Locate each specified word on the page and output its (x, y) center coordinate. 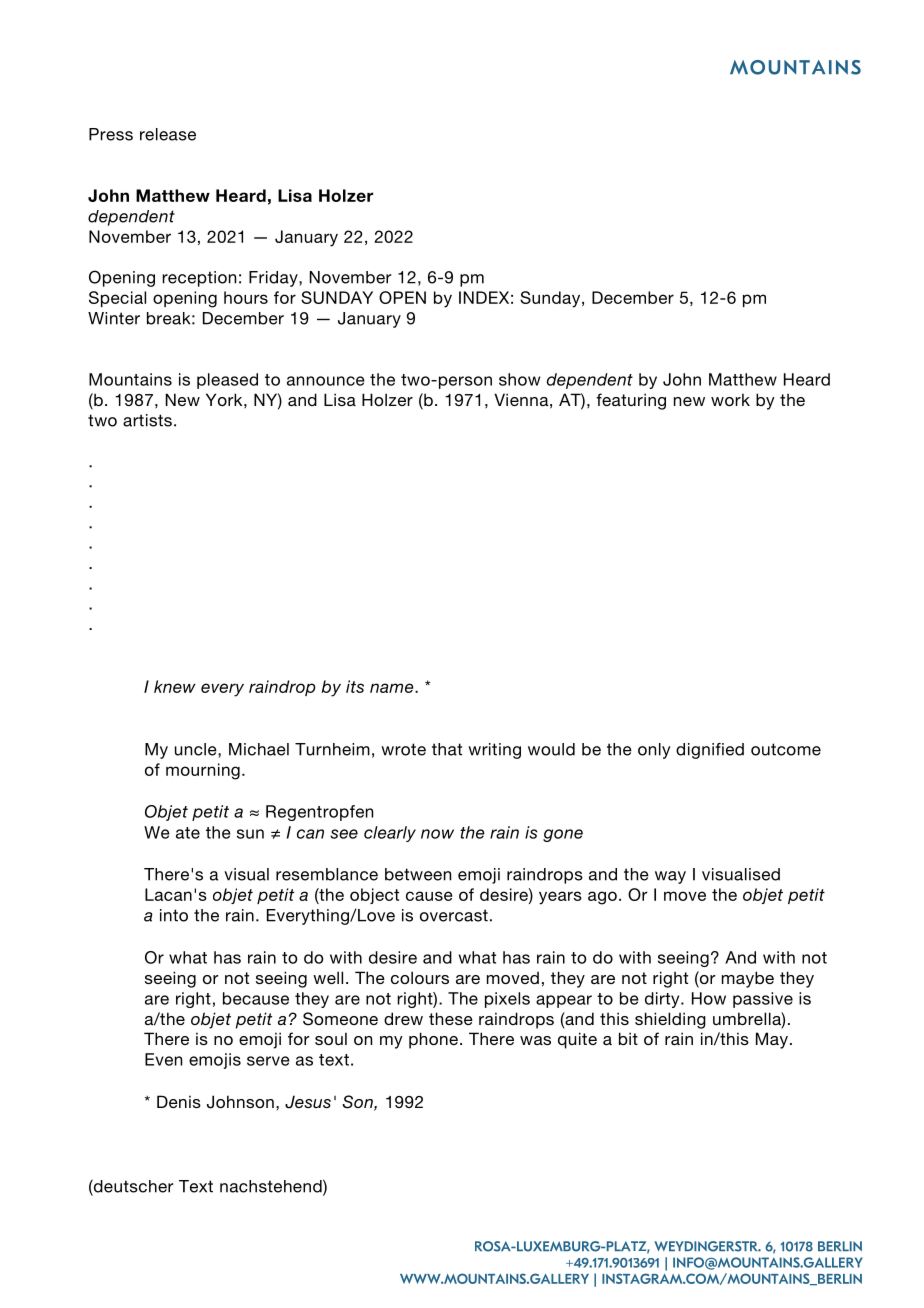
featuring (631, 401)
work (730, 399)
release (168, 134)
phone (433, 1040)
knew (175, 686)
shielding (670, 1020)
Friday (274, 279)
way (670, 877)
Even (163, 1059)
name (393, 688)
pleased (227, 381)
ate (188, 833)
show (519, 379)
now (437, 834)
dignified (710, 751)
